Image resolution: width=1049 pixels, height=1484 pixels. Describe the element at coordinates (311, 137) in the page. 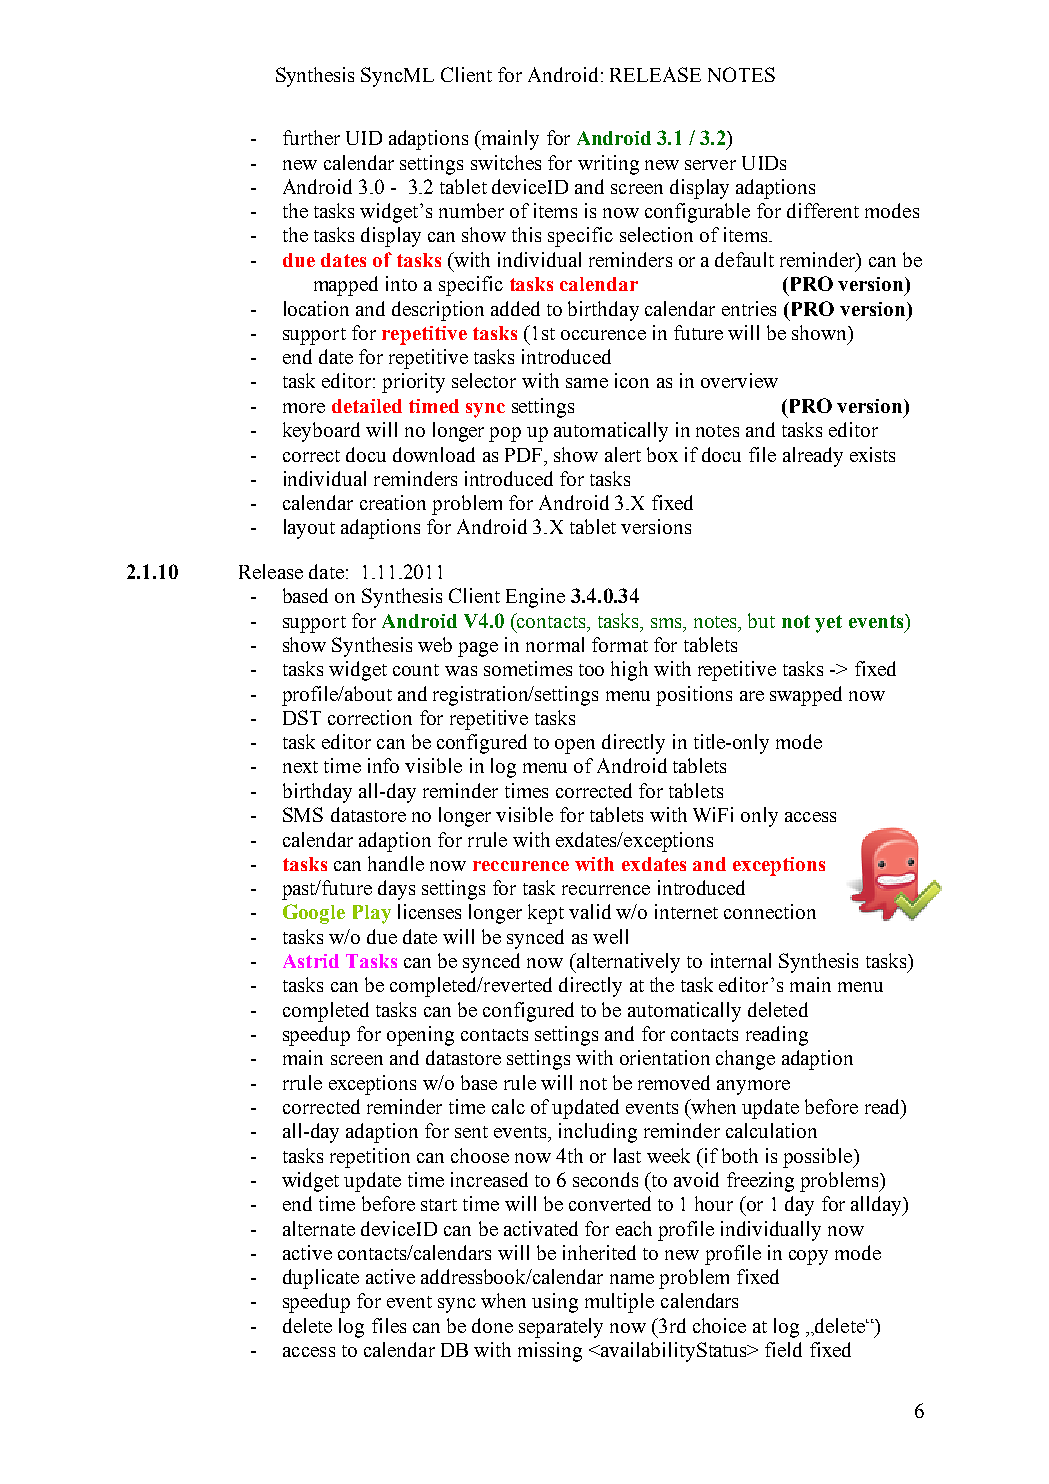

I see `further` at that location.
